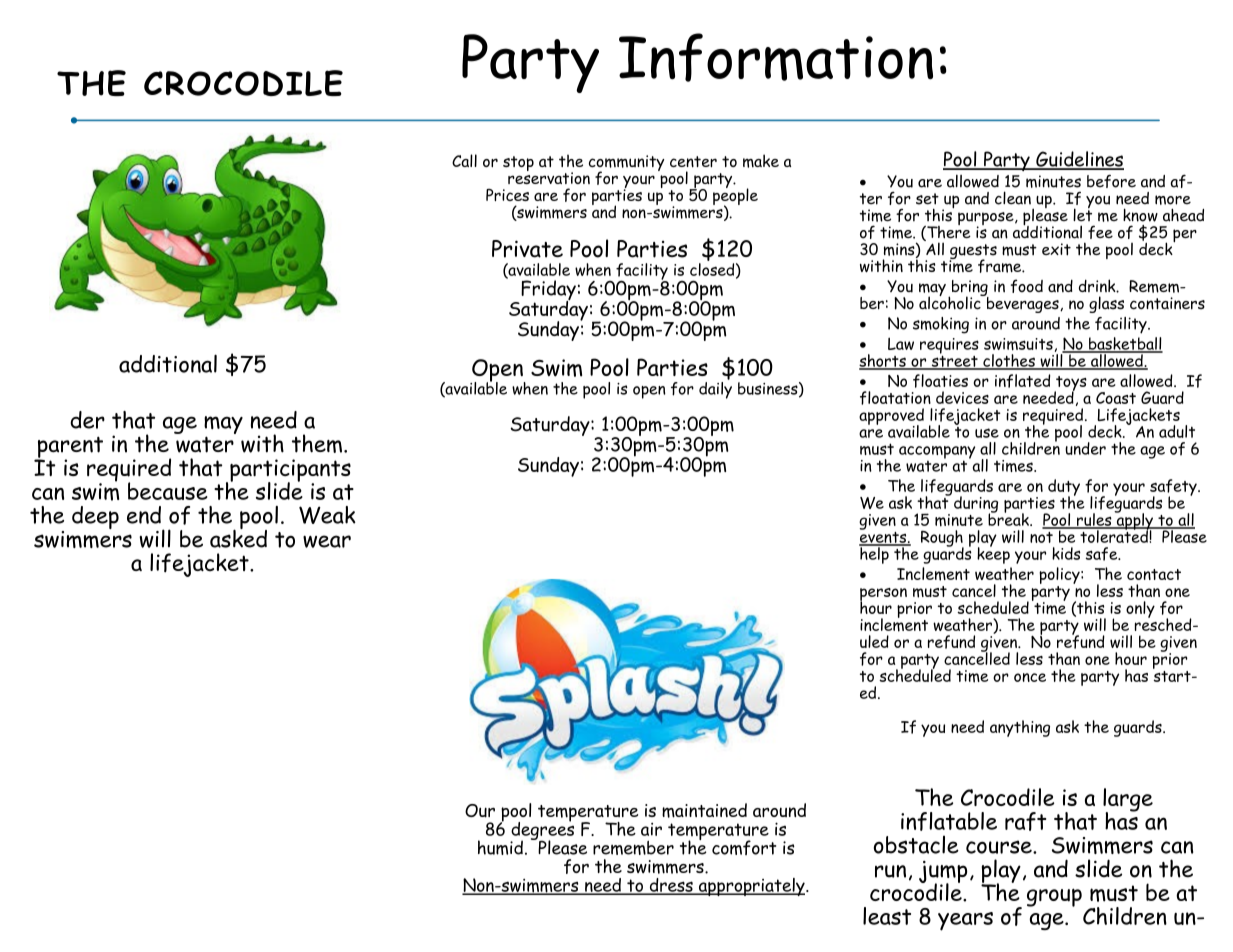  Describe the element at coordinates (464, 160) in the image. I see `Call` at that location.
